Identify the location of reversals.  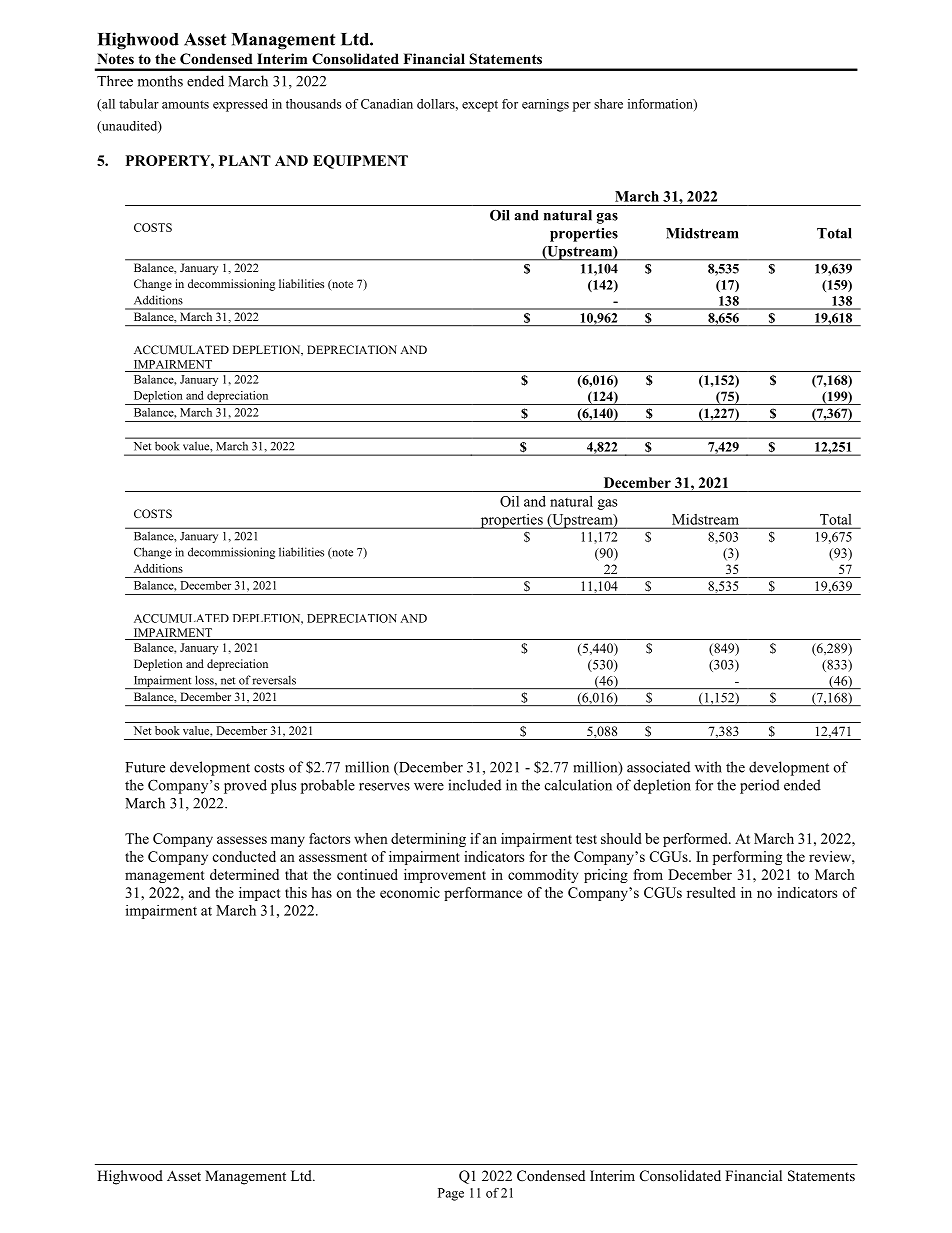
(274, 680).
